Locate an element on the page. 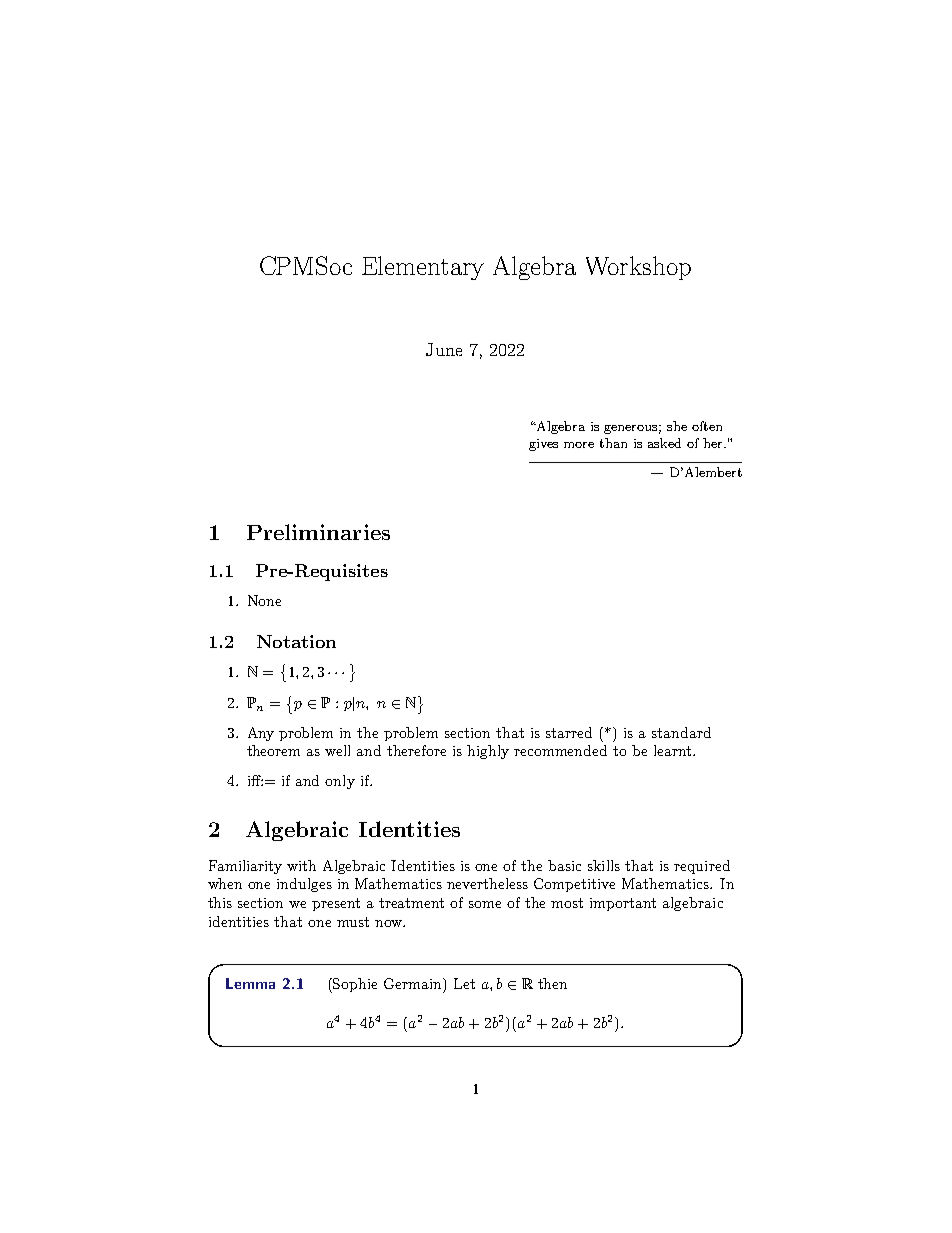 This page has height=1233, width=952. Lemma is located at coordinates (250, 983).
